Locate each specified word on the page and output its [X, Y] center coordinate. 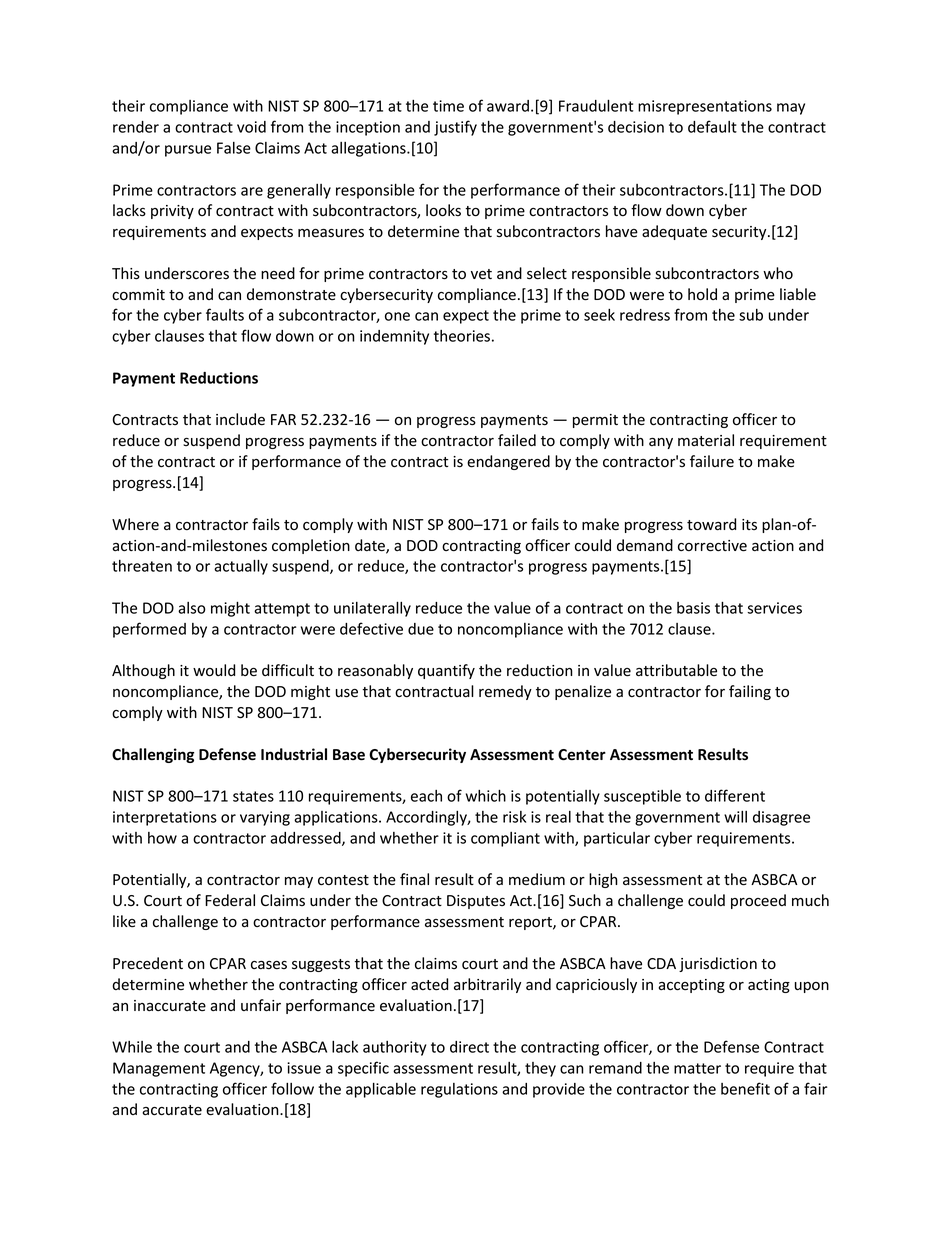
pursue [188, 151]
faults [225, 314]
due [421, 629]
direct [469, 1047]
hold [702, 294]
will [735, 817]
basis [693, 608]
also [192, 608]
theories [462, 336]
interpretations [165, 818]
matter [697, 1068]
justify [455, 128]
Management [159, 1069]
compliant [505, 839]
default [712, 126]
